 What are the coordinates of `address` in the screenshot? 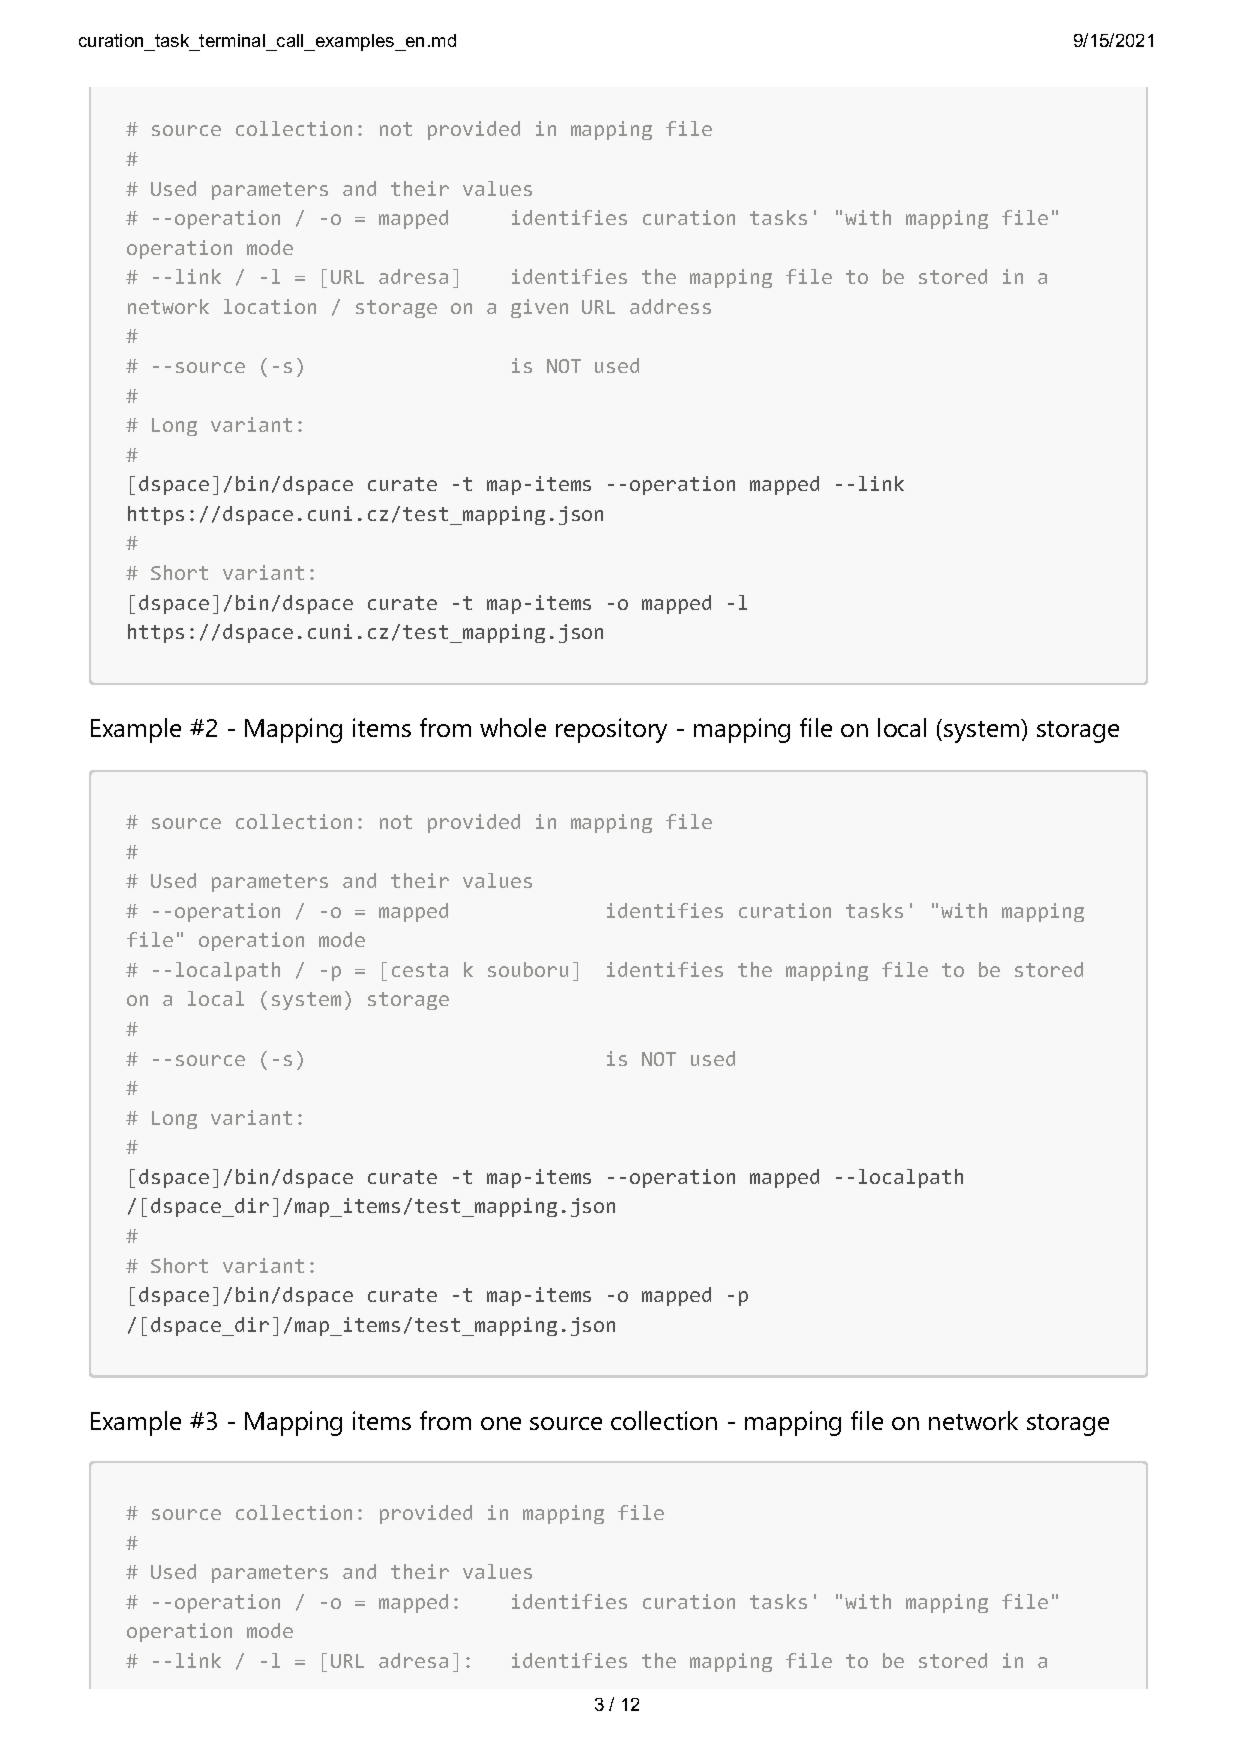 It's located at (670, 306).
